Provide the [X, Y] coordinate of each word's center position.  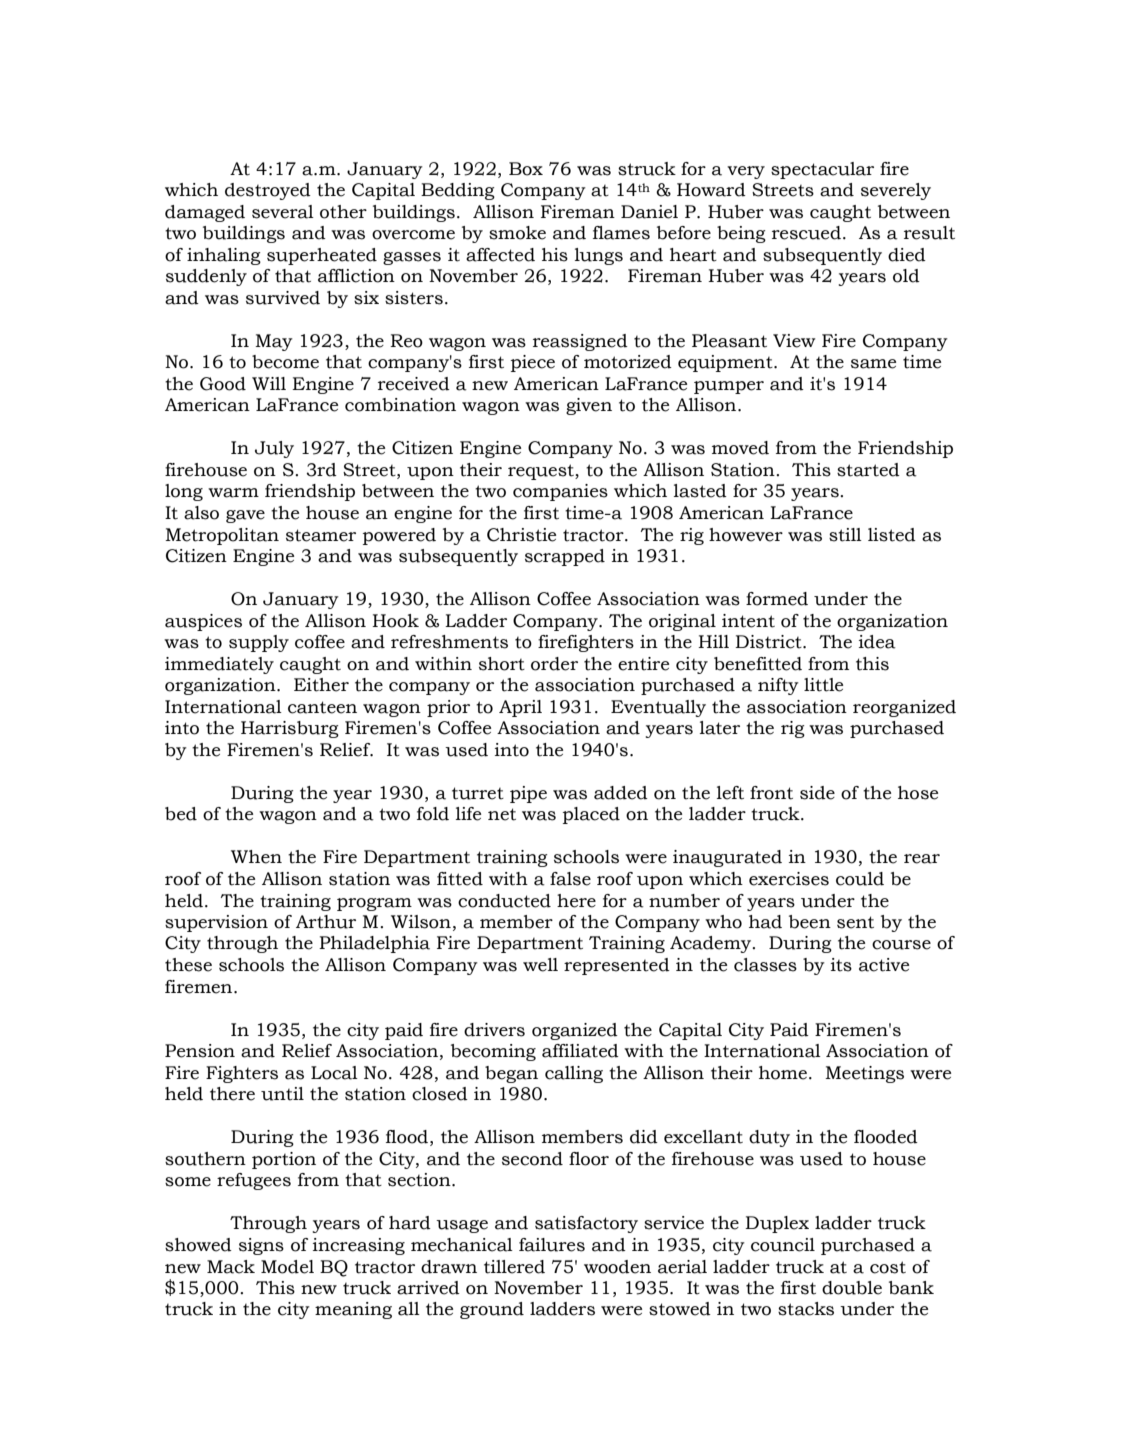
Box [526, 169]
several [283, 212]
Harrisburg [290, 729]
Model [287, 1267]
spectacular [822, 170]
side [817, 793]
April [520, 708]
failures [552, 1245]
